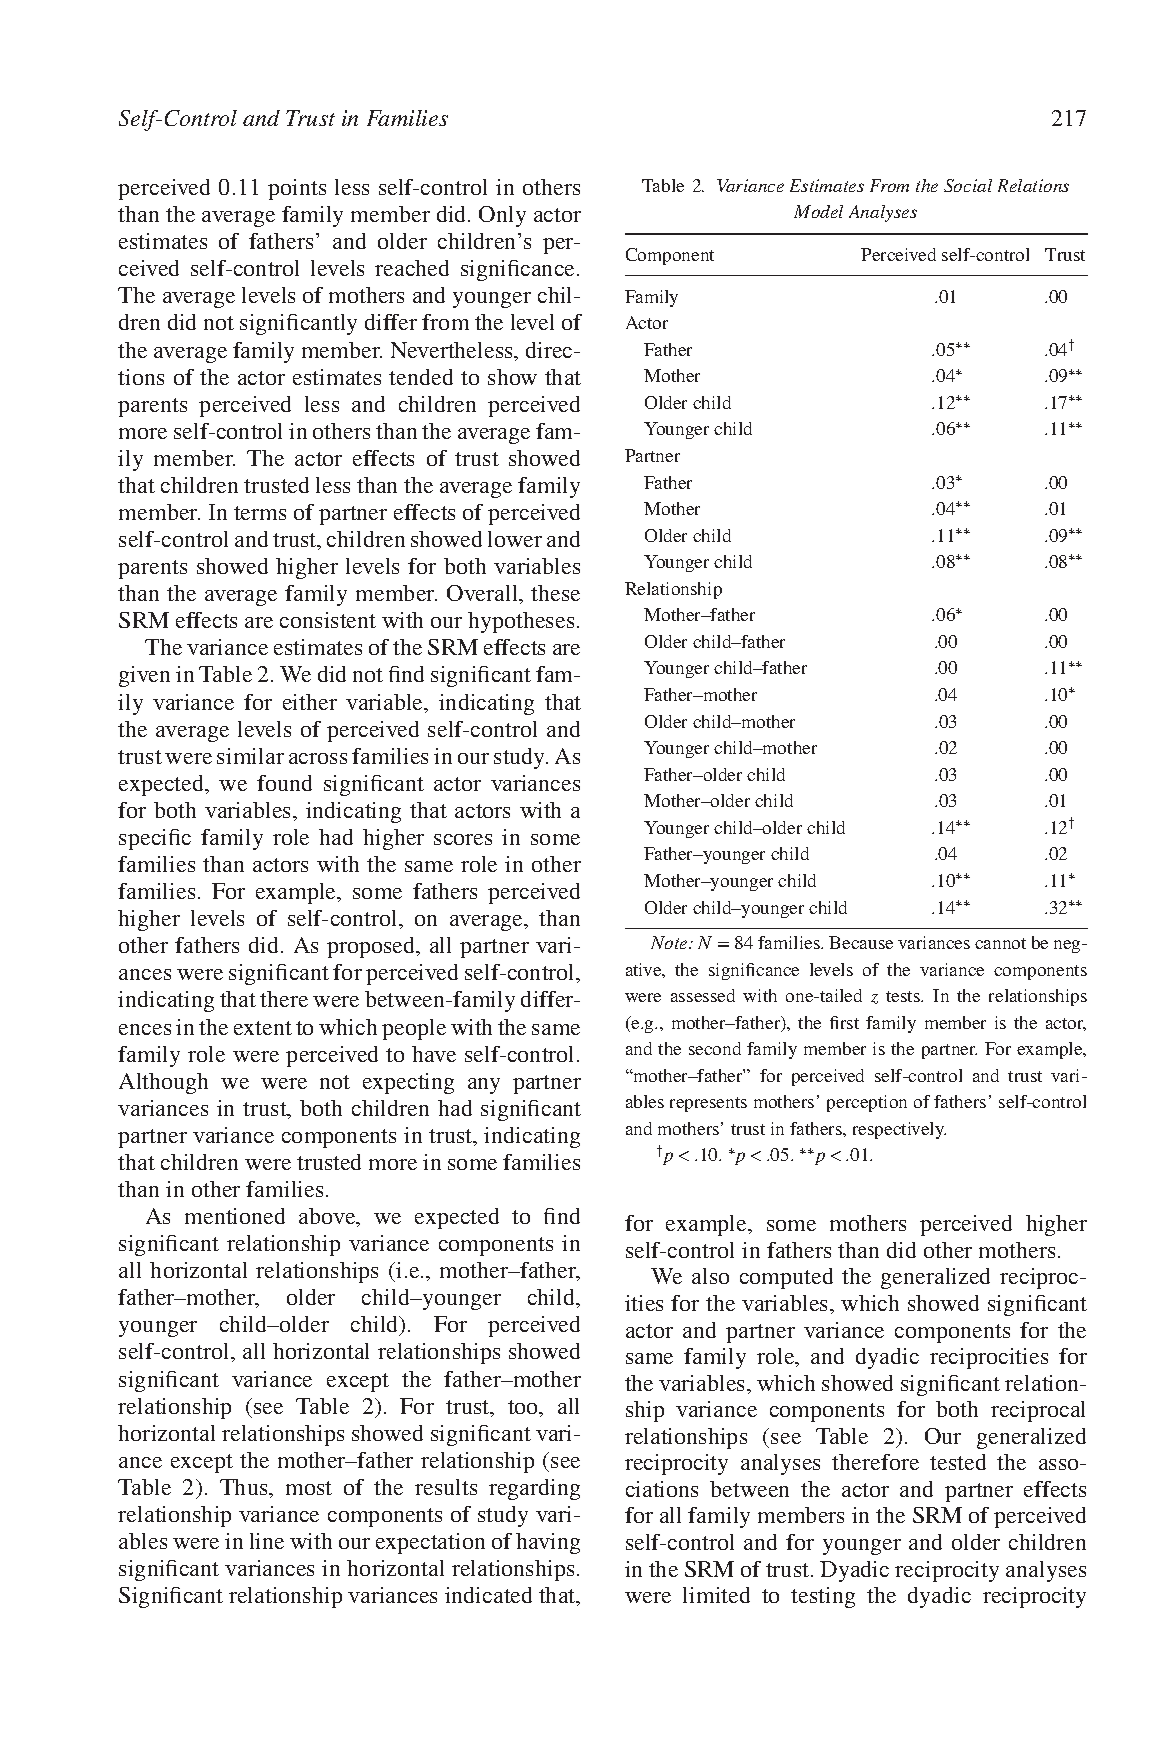 Image resolution: width=1175 pixels, height=1745 pixels. What do you see at coordinates (823, 1597) in the screenshot?
I see `testing` at bounding box center [823, 1597].
